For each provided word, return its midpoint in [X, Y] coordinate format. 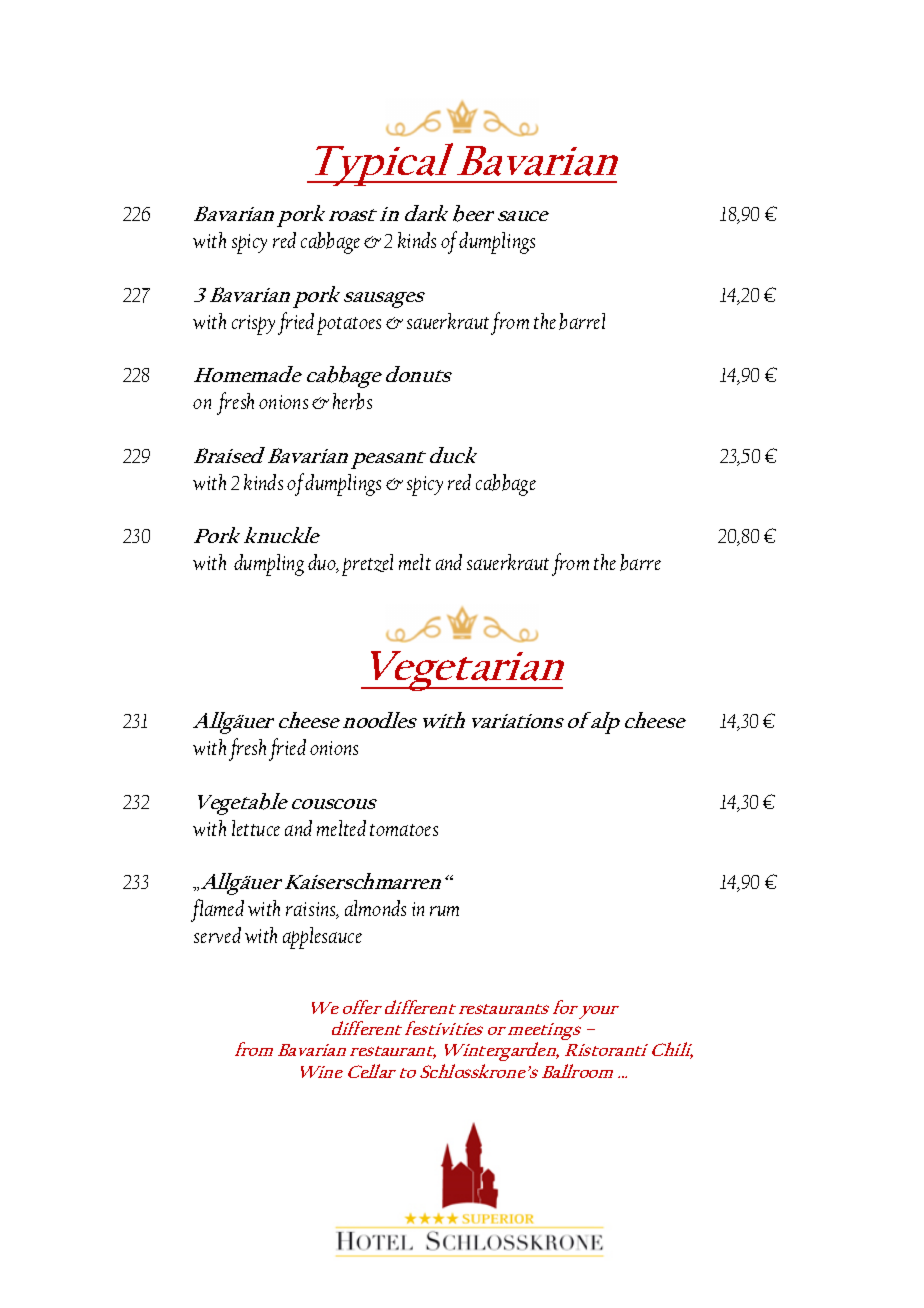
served [217, 935]
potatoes [349, 326]
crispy [253, 325]
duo [323, 563]
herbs [352, 401]
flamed [217, 910]
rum [444, 911]
